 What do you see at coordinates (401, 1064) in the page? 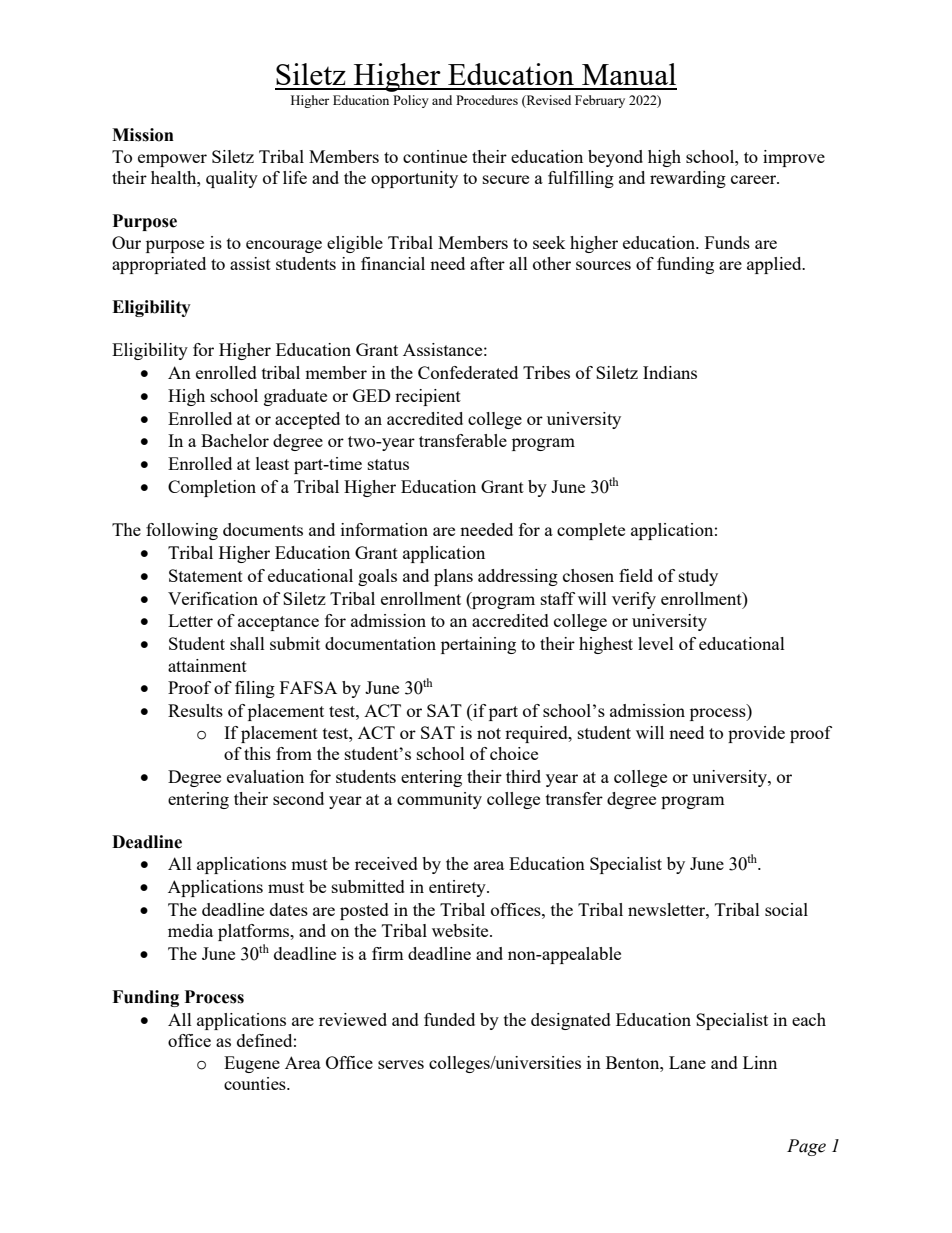
I see `serves` at bounding box center [401, 1064].
